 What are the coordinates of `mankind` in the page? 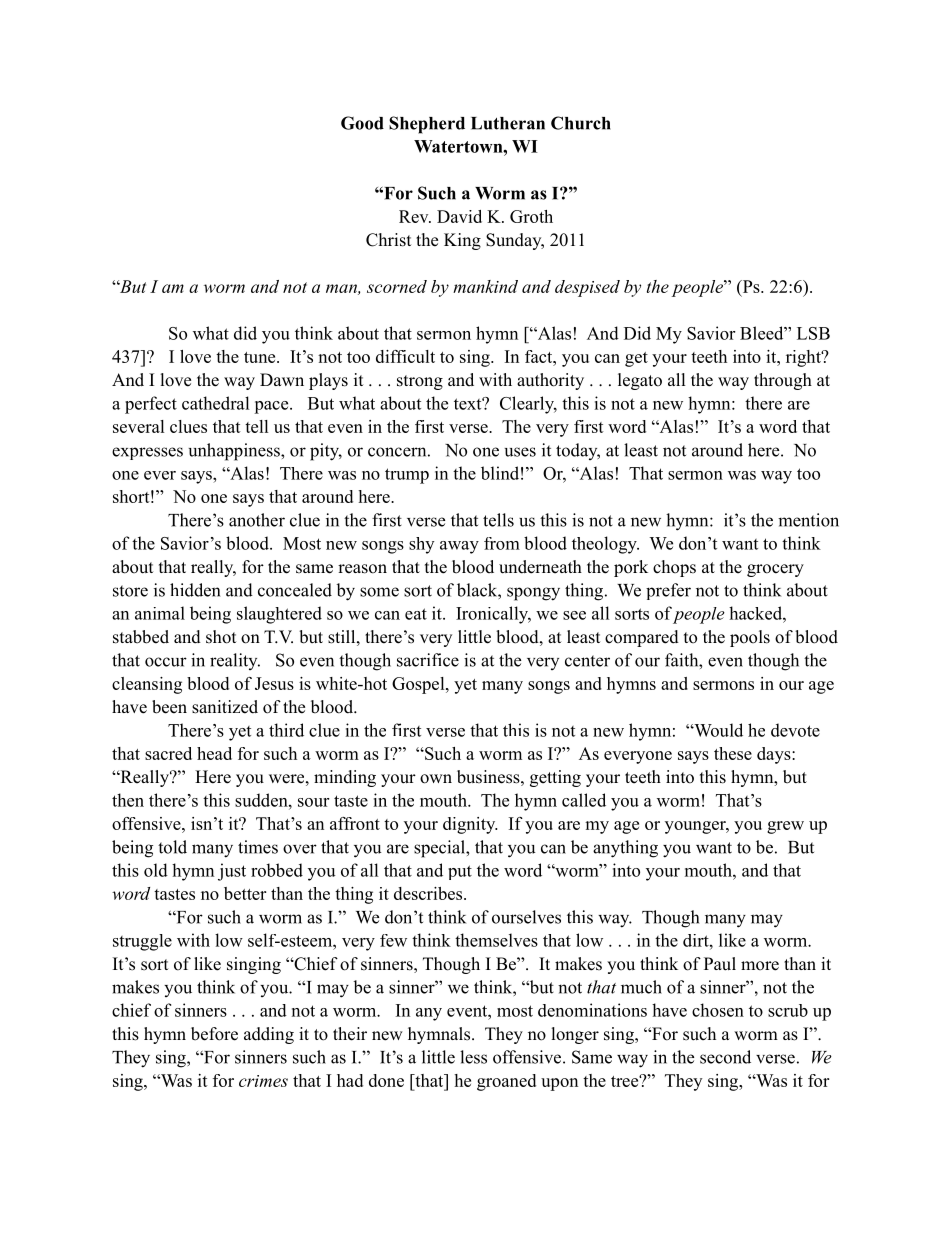 It's located at (485, 286).
